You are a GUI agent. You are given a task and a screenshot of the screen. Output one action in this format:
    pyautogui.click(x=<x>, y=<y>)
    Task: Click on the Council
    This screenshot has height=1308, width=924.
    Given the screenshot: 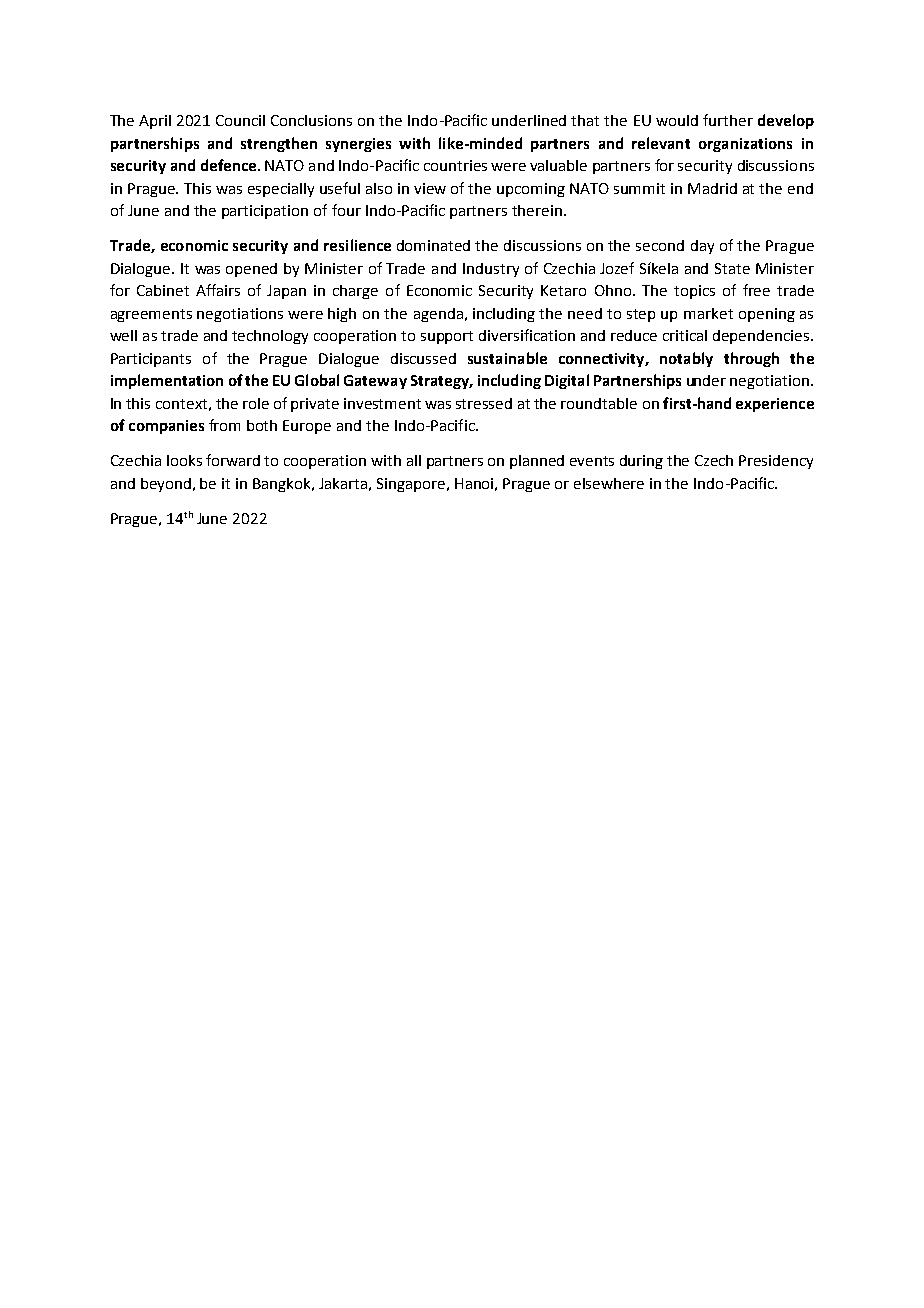 What is the action you would take?
    pyautogui.click(x=240, y=120)
